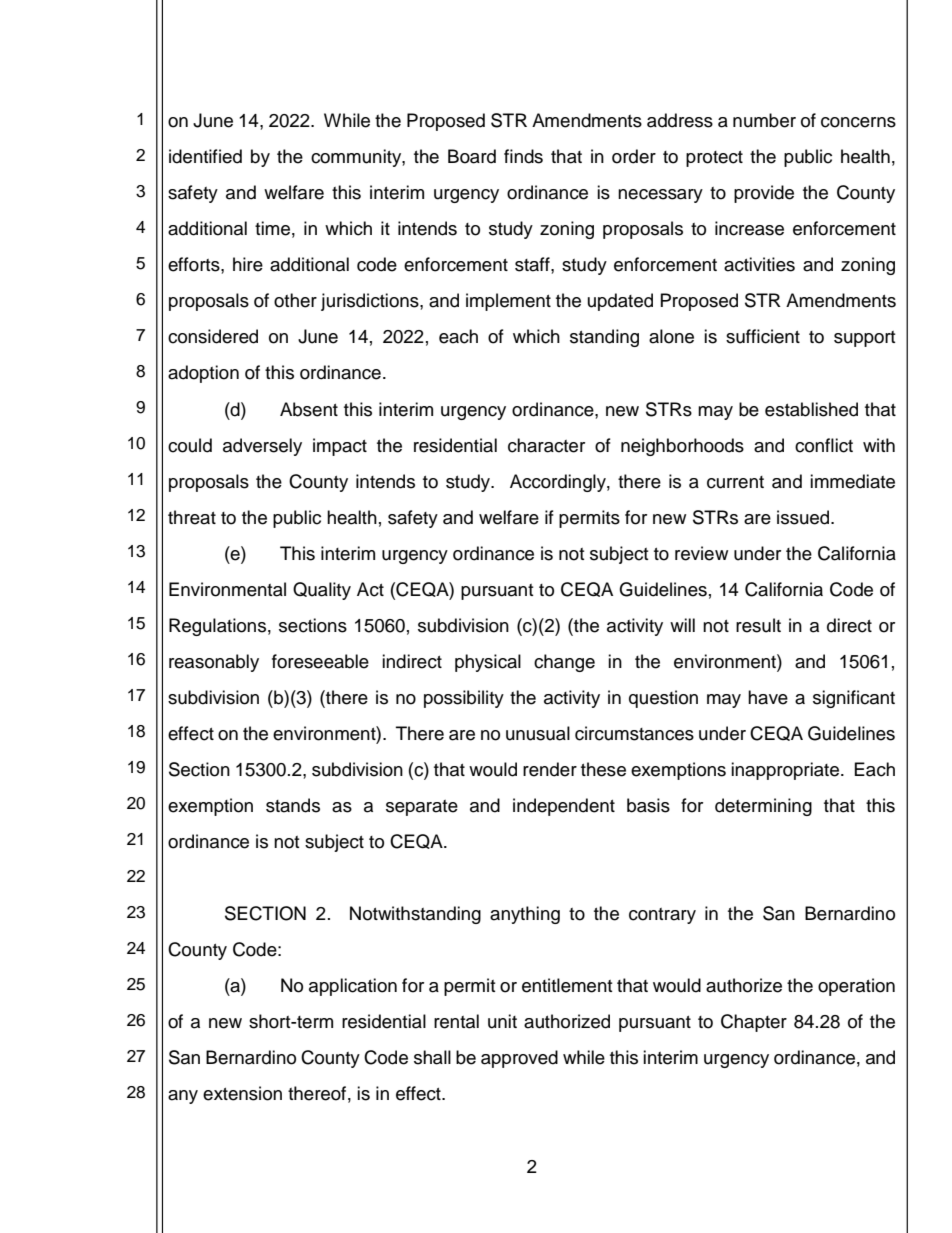  Describe the element at coordinates (242, 1093) in the screenshot. I see `extension` at that location.
